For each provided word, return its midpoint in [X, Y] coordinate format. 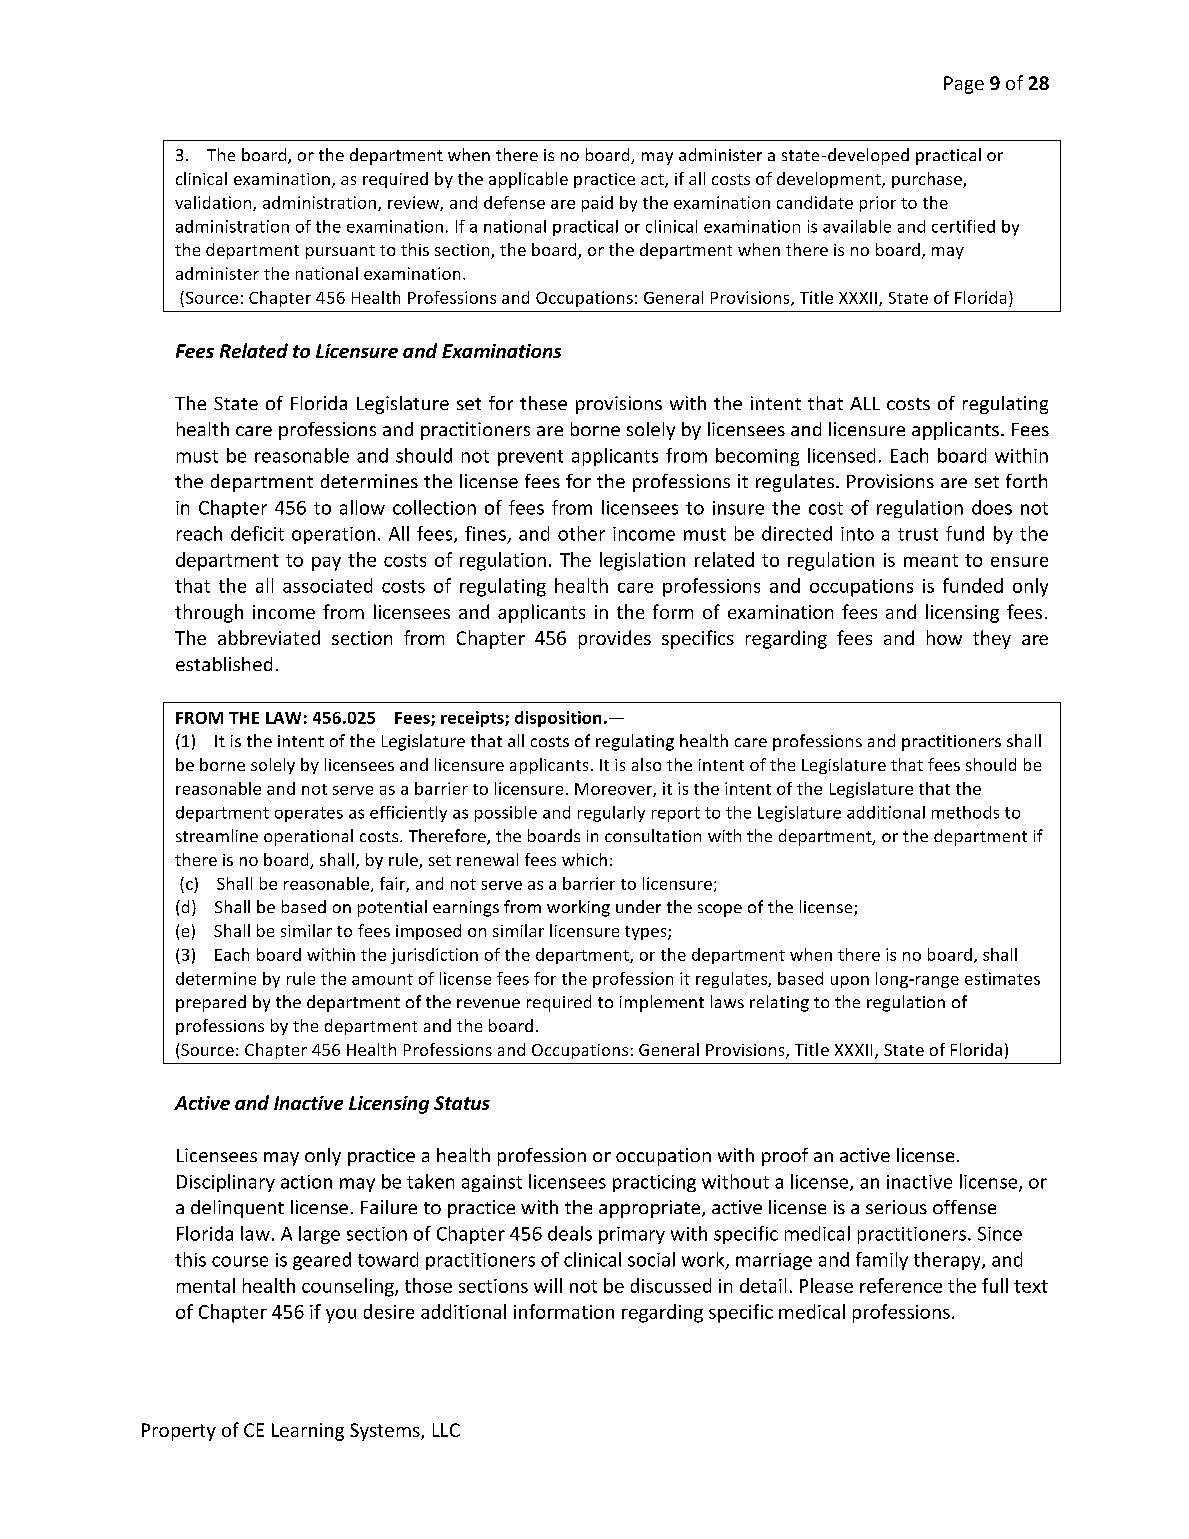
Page [964, 85]
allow [362, 507]
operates [309, 814]
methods [965, 812]
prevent [530, 458]
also [646, 764]
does [992, 507]
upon [850, 982]
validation [214, 203]
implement [662, 1003]
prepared [211, 1003]
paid [597, 204]
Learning [308, 1432]
